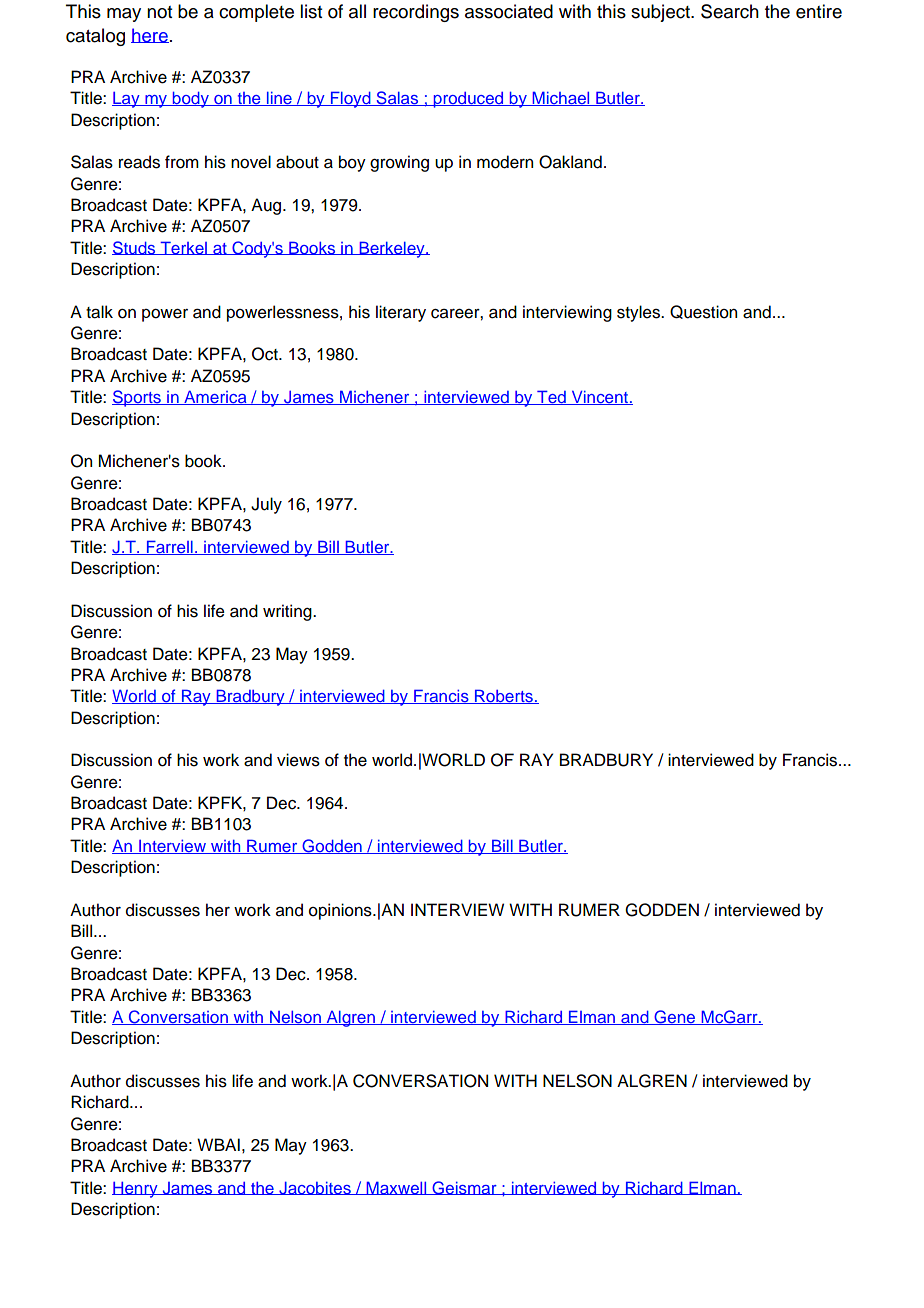  I want to click on Jacobites, so click(315, 1188).
